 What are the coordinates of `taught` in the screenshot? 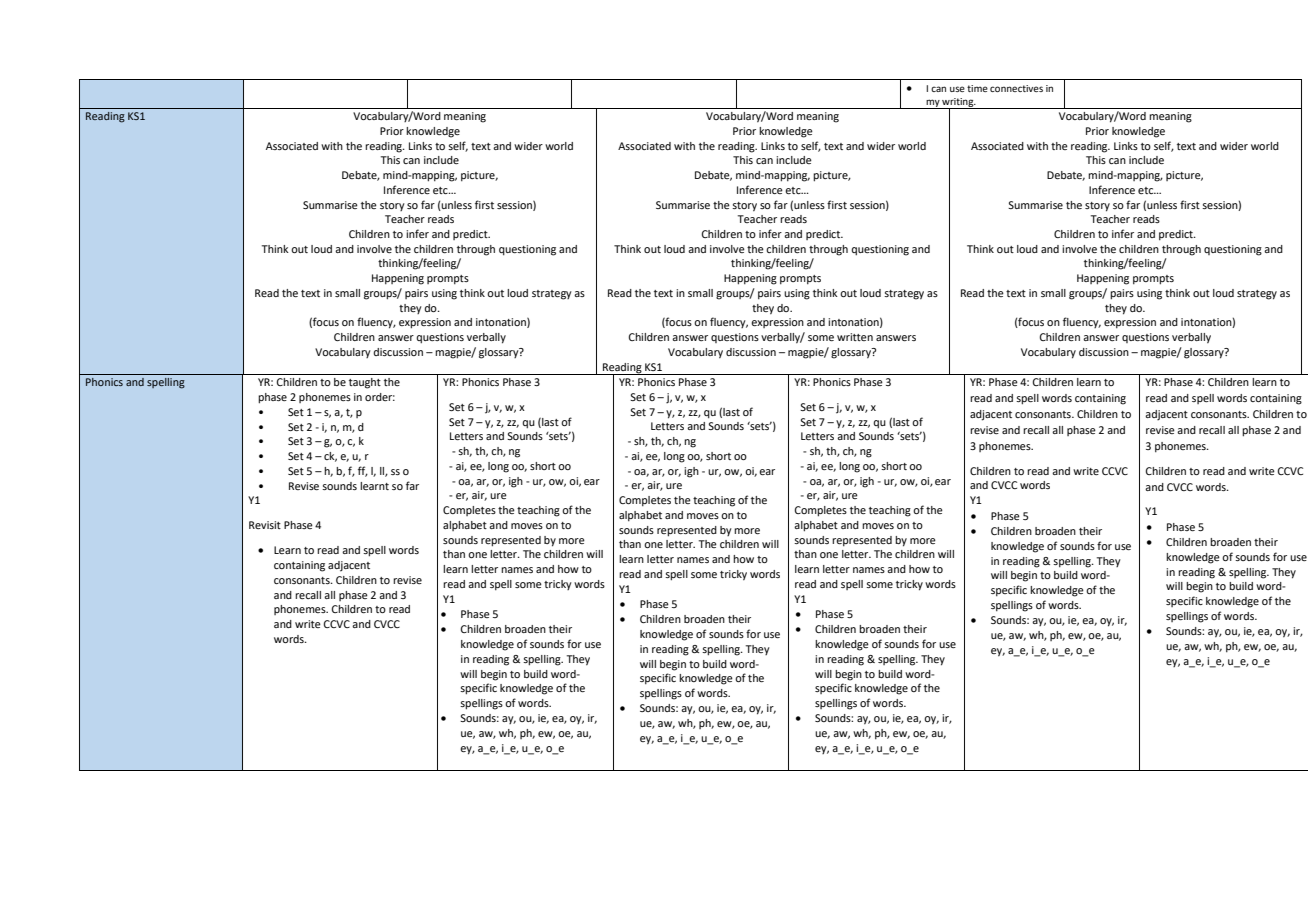 It's located at (365, 383).
